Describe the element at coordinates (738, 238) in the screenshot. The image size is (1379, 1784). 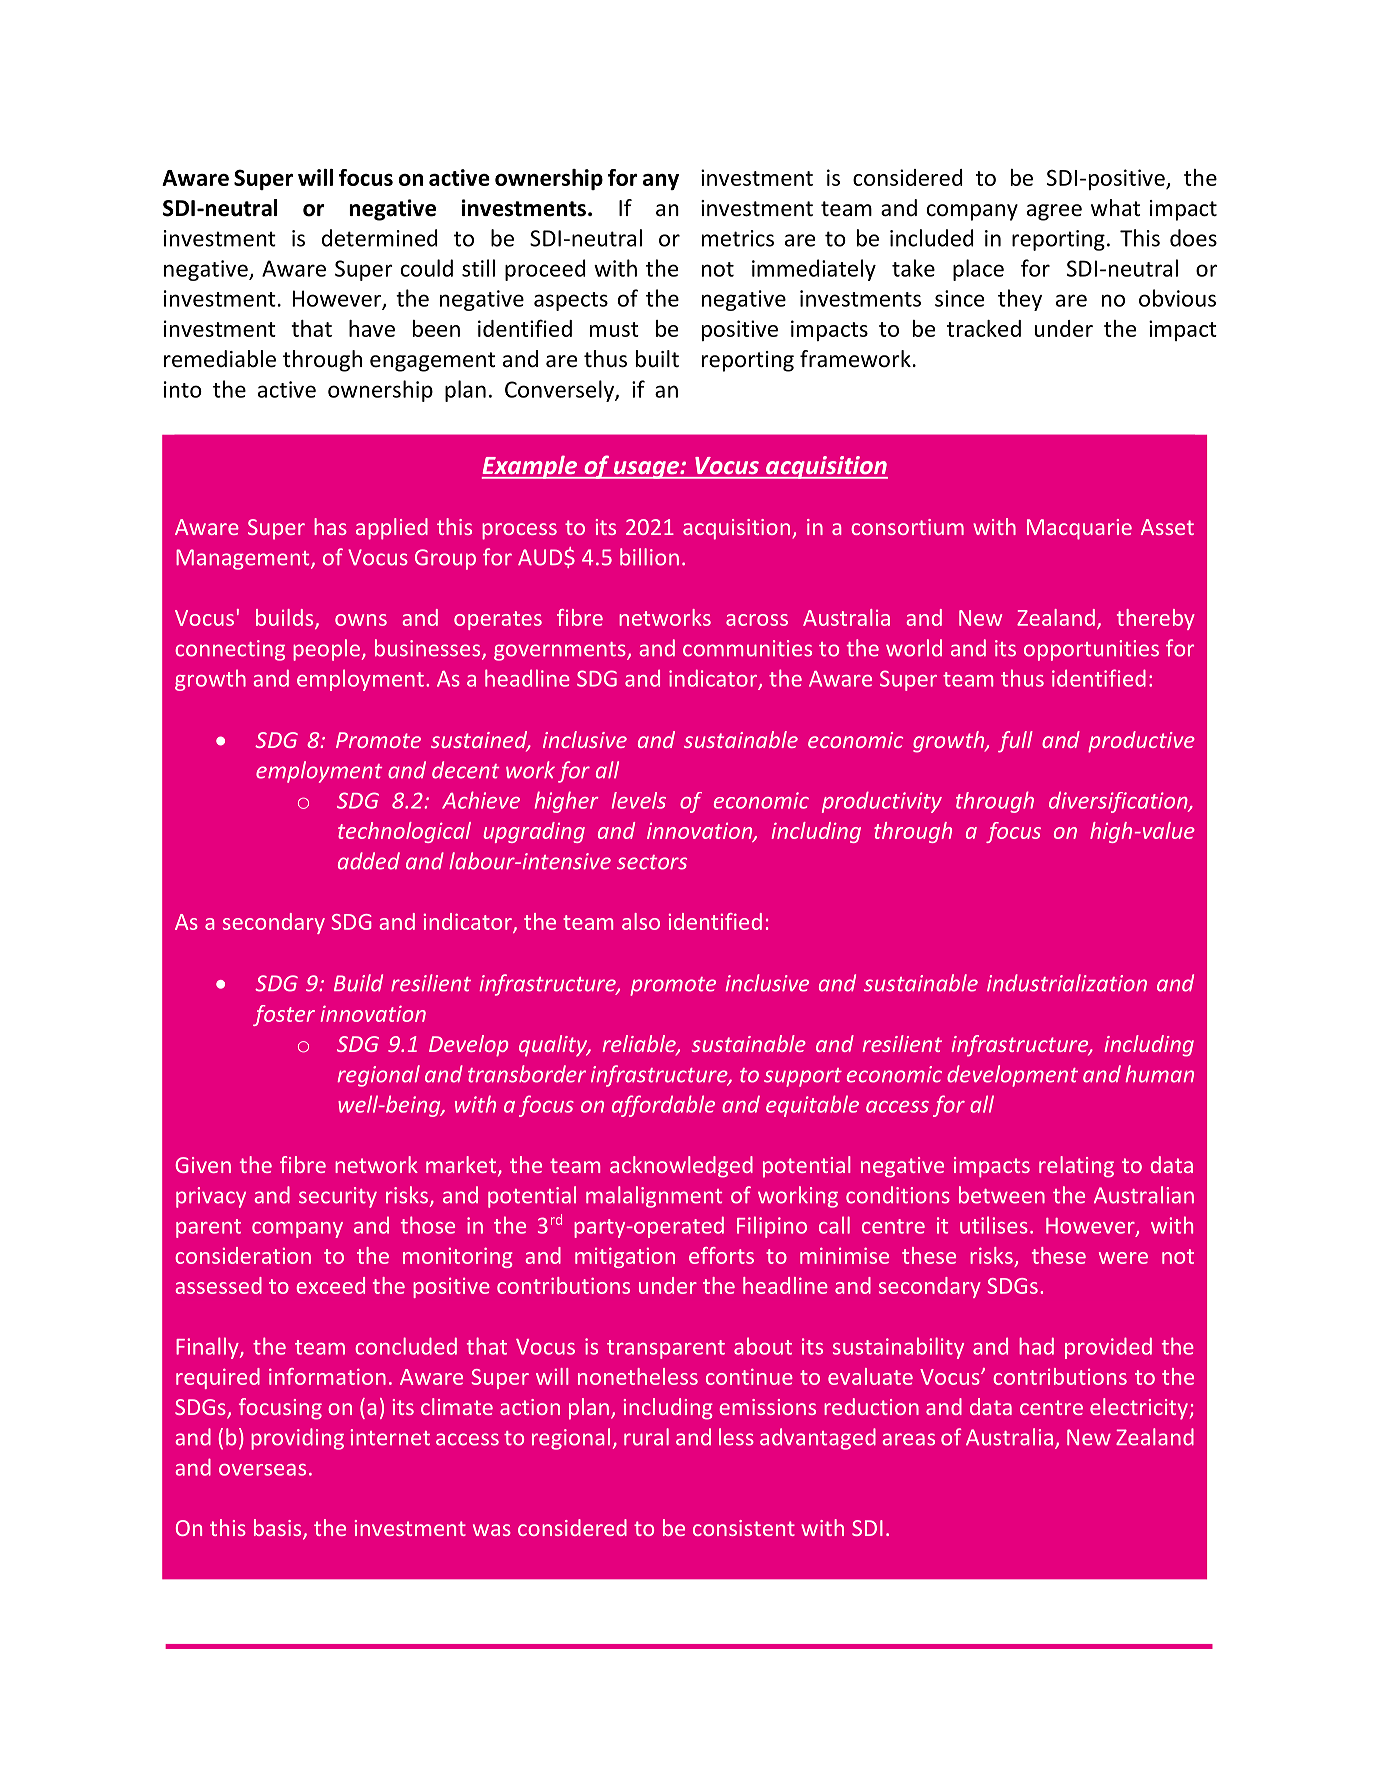
I see `metrics` at that location.
